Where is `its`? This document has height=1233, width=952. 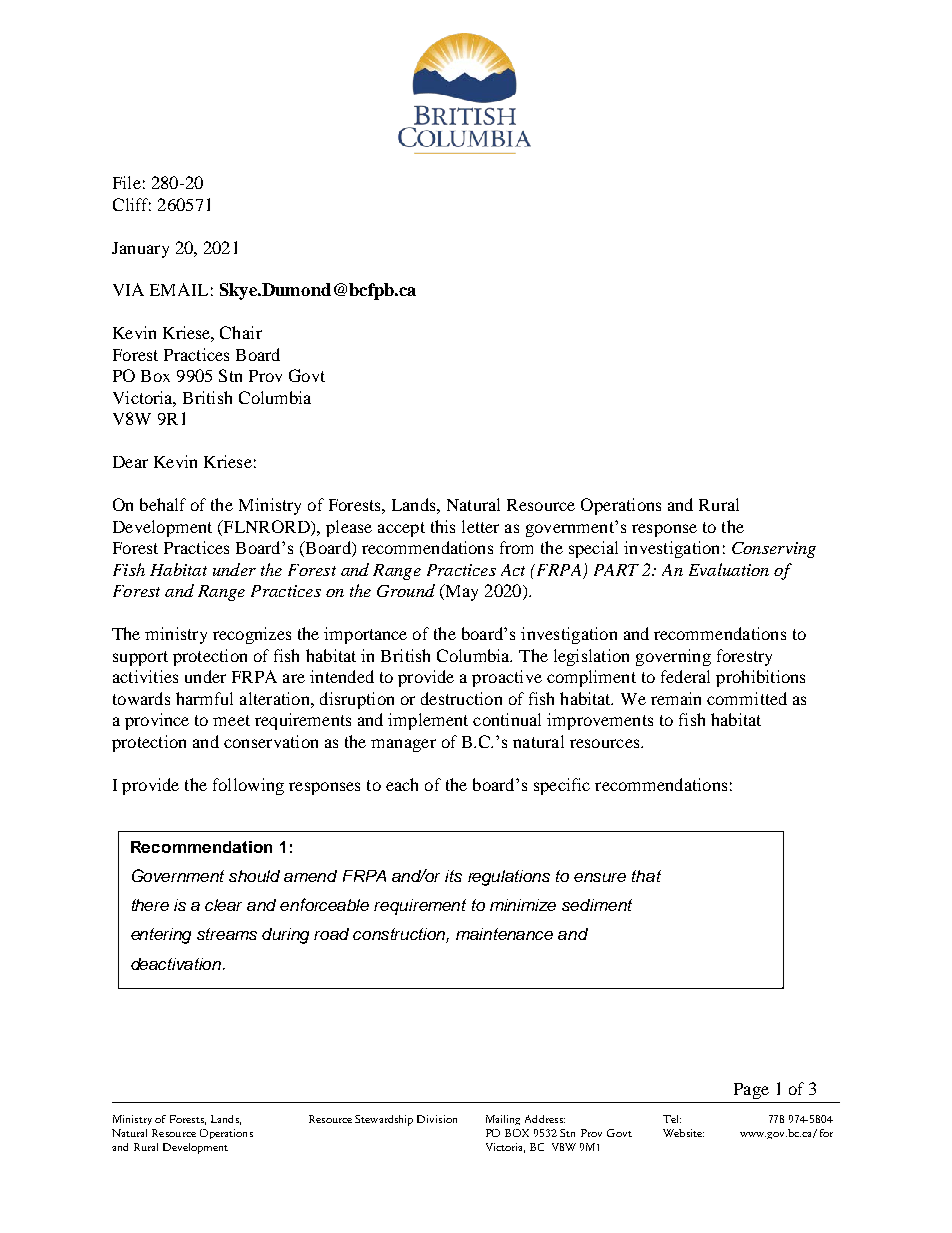
its is located at coordinates (453, 876).
